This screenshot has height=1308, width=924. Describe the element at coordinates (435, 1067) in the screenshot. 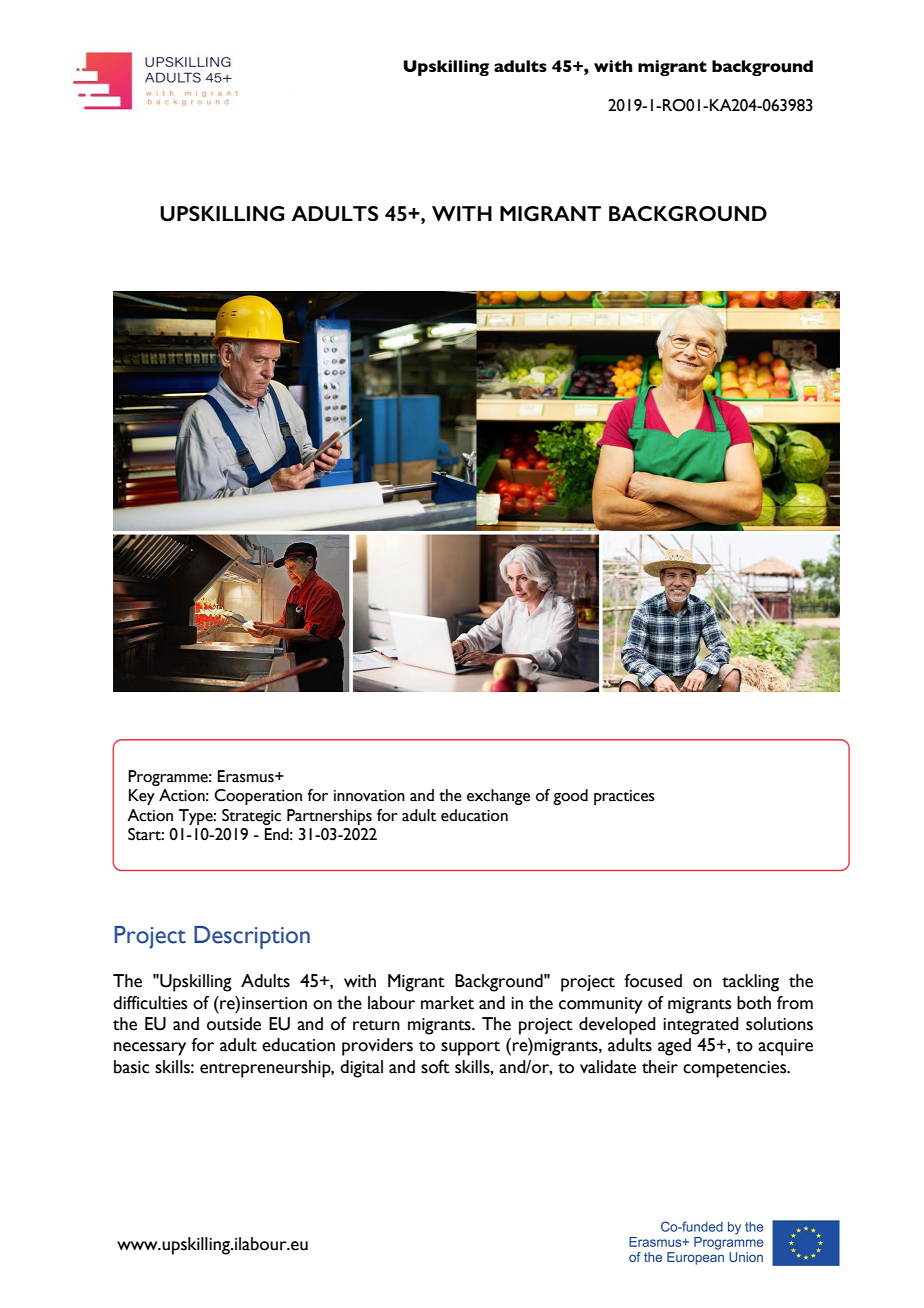

I see `soft` at that location.
